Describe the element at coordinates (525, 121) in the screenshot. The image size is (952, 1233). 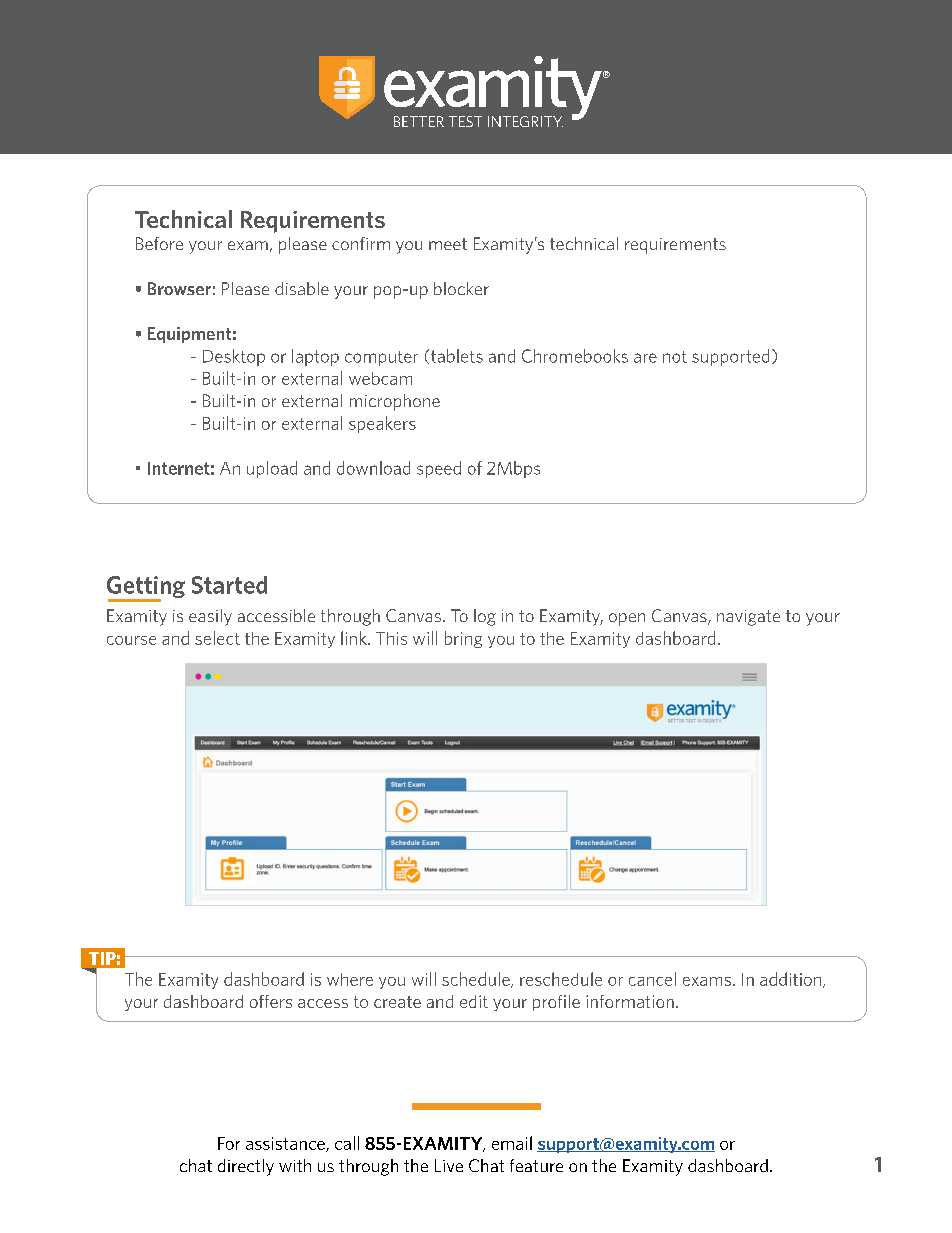
I see `INTEGRITY` at that location.
